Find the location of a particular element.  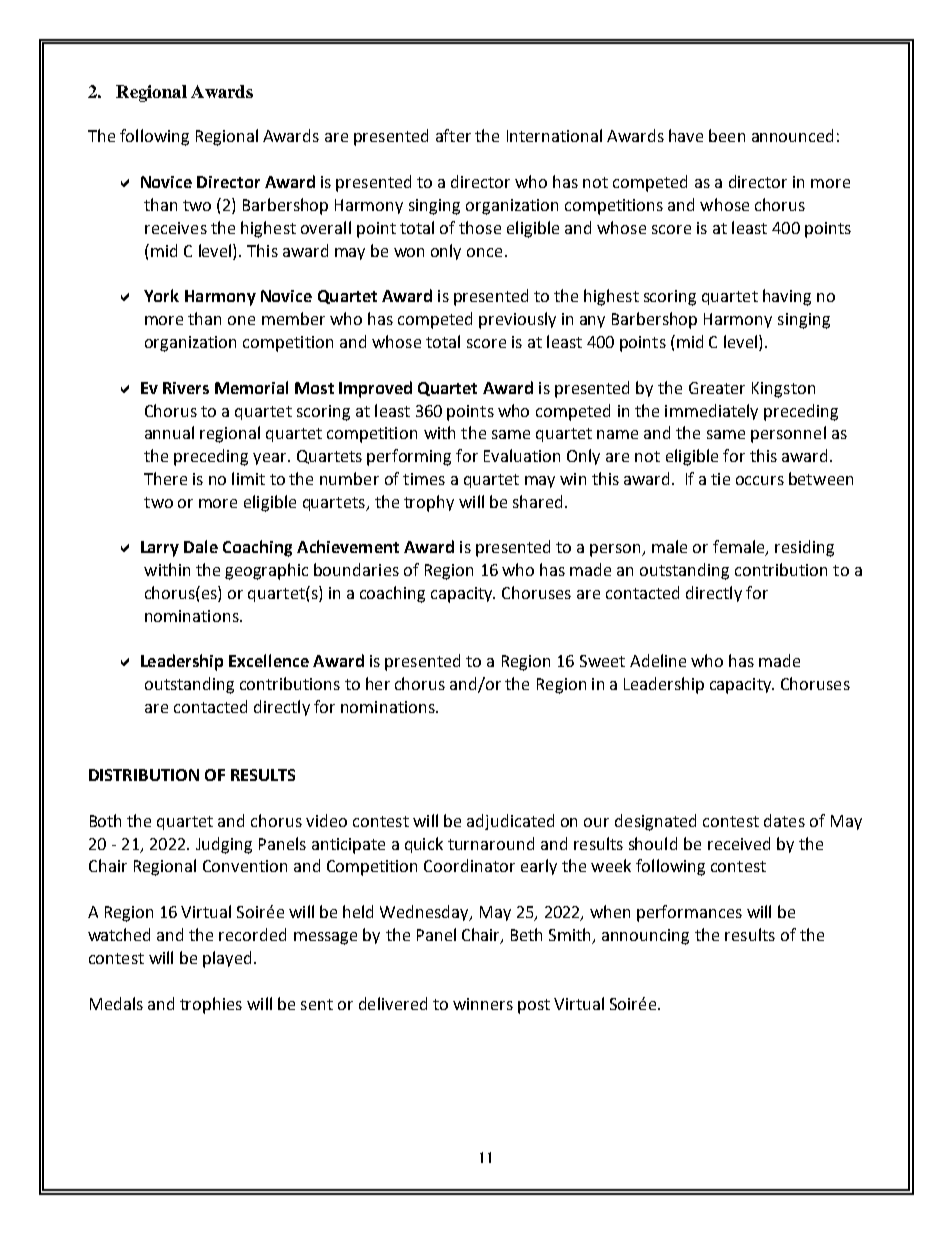

trophies is located at coordinates (211, 1005).
